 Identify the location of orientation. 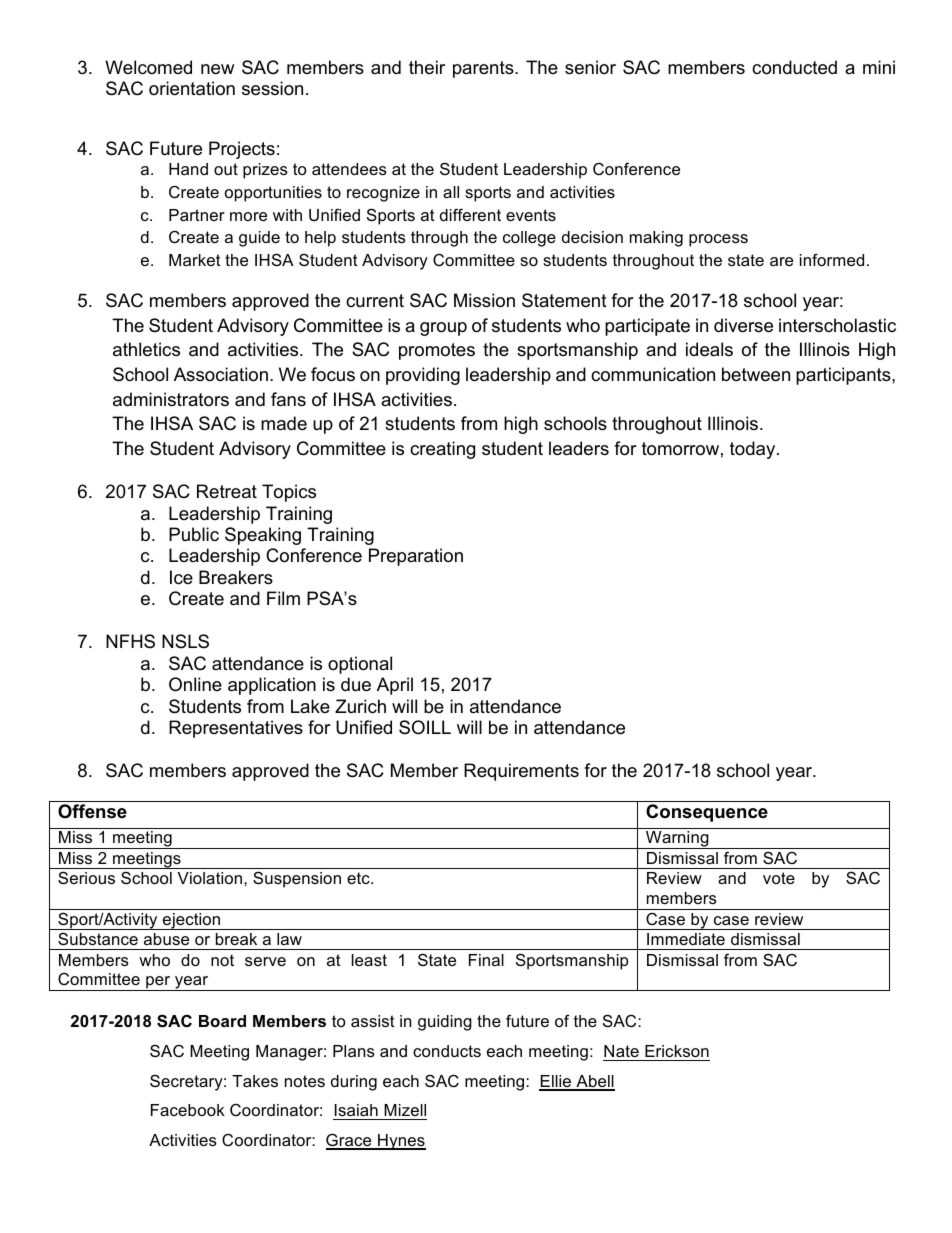
(192, 88).
